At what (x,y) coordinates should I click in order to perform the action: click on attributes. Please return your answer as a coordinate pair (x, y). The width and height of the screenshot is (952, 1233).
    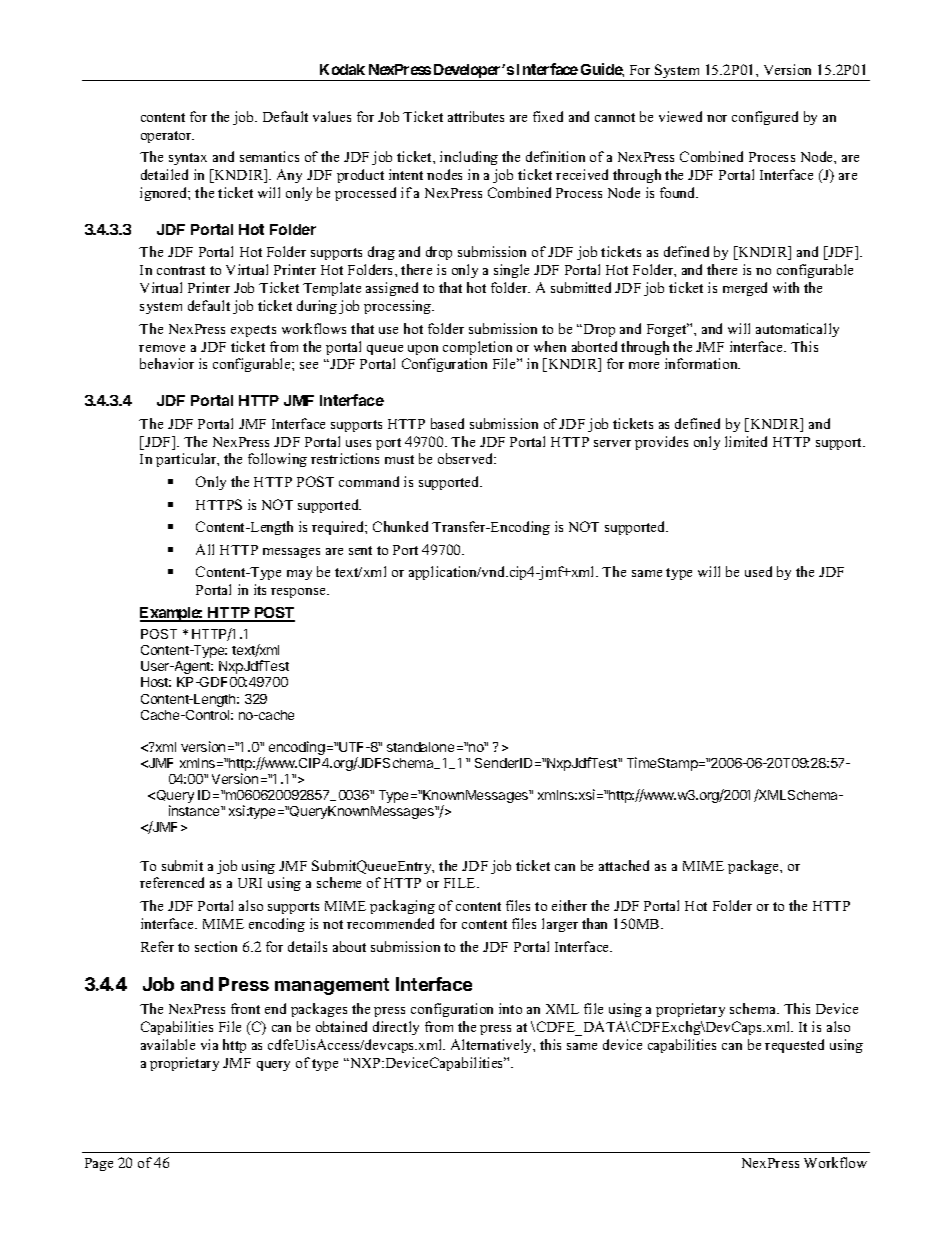
    Looking at the image, I should click on (476, 116).
